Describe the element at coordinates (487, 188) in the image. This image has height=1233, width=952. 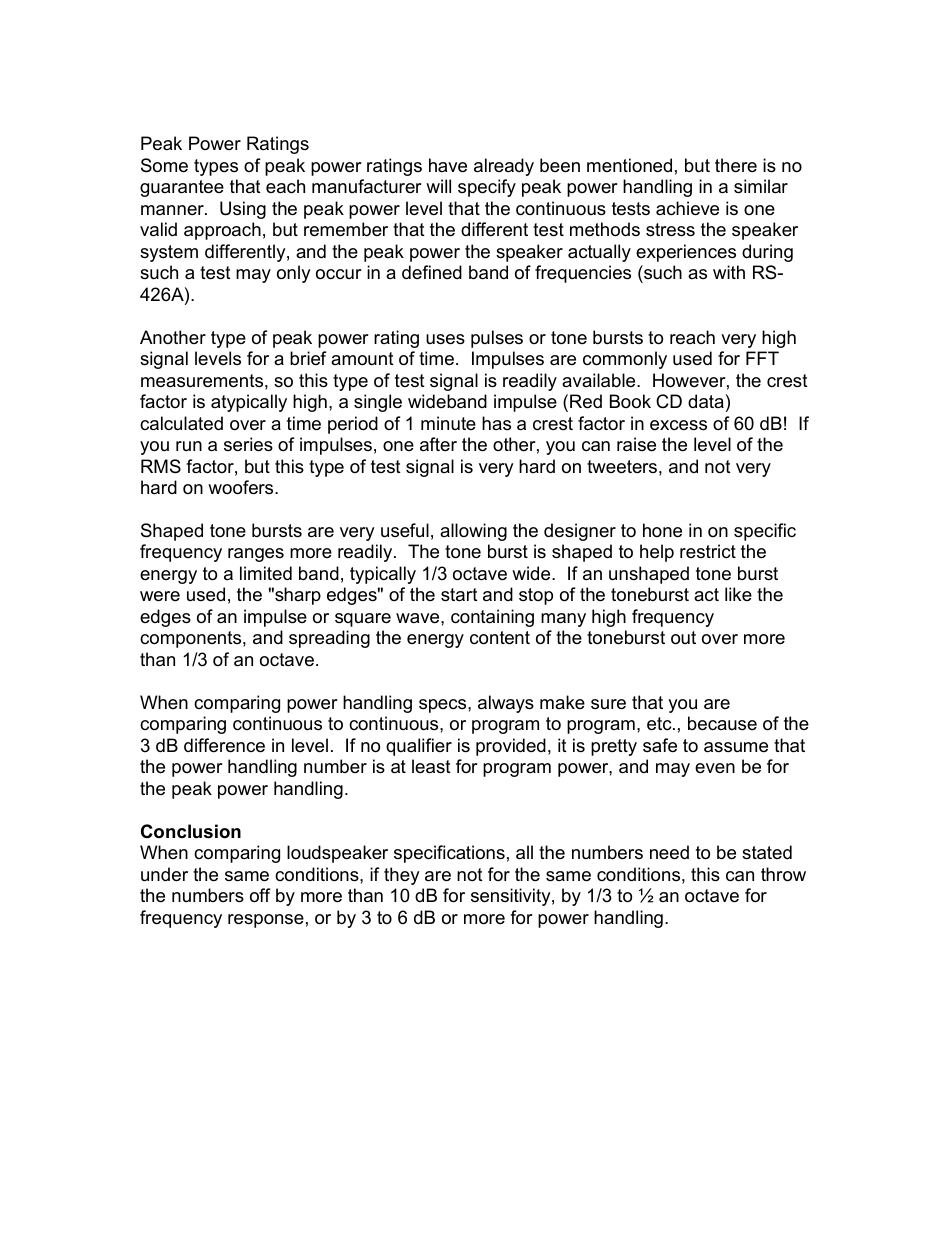
I see `specify` at that location.
